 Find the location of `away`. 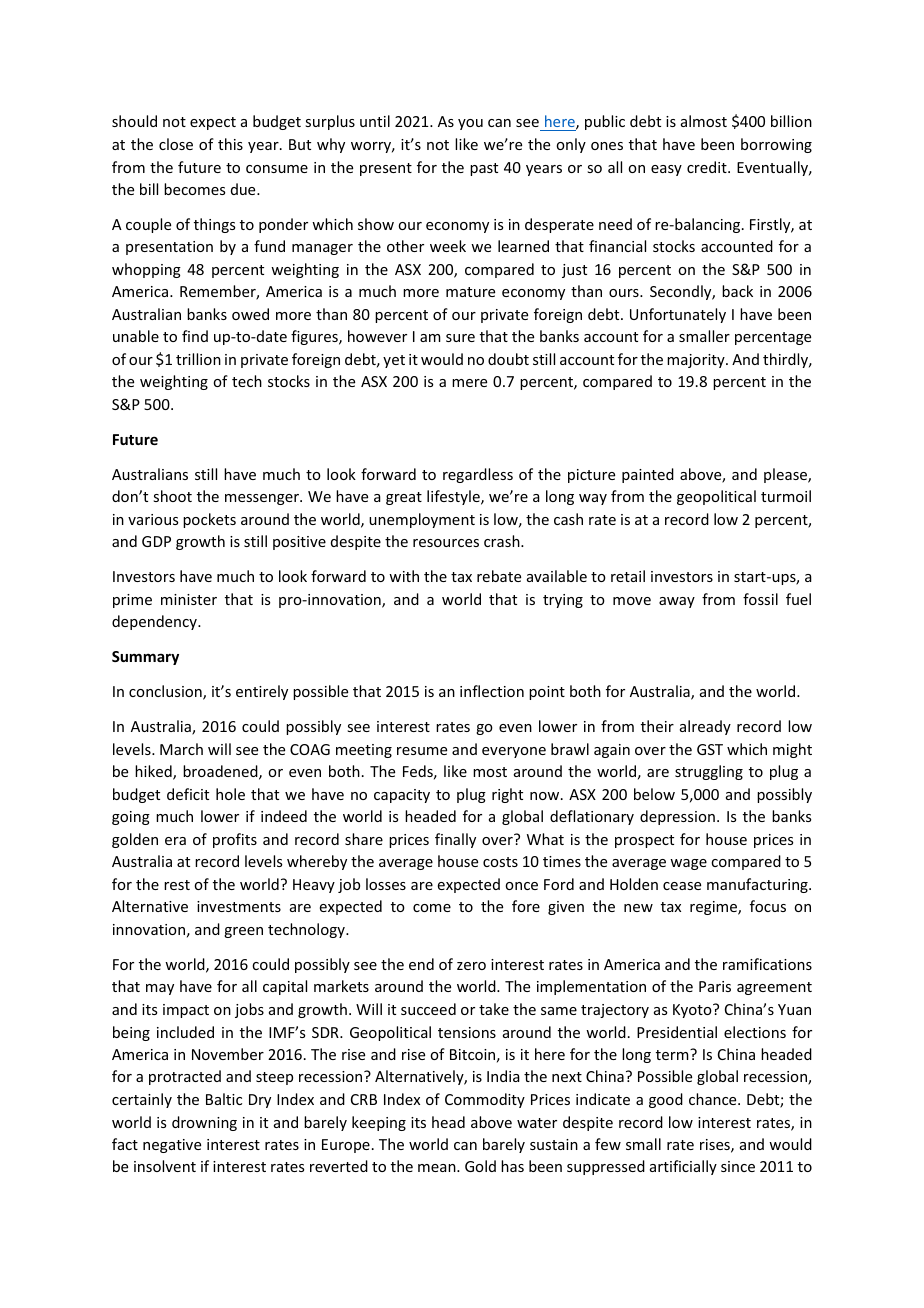

away is located at coordinates (677, 602).
